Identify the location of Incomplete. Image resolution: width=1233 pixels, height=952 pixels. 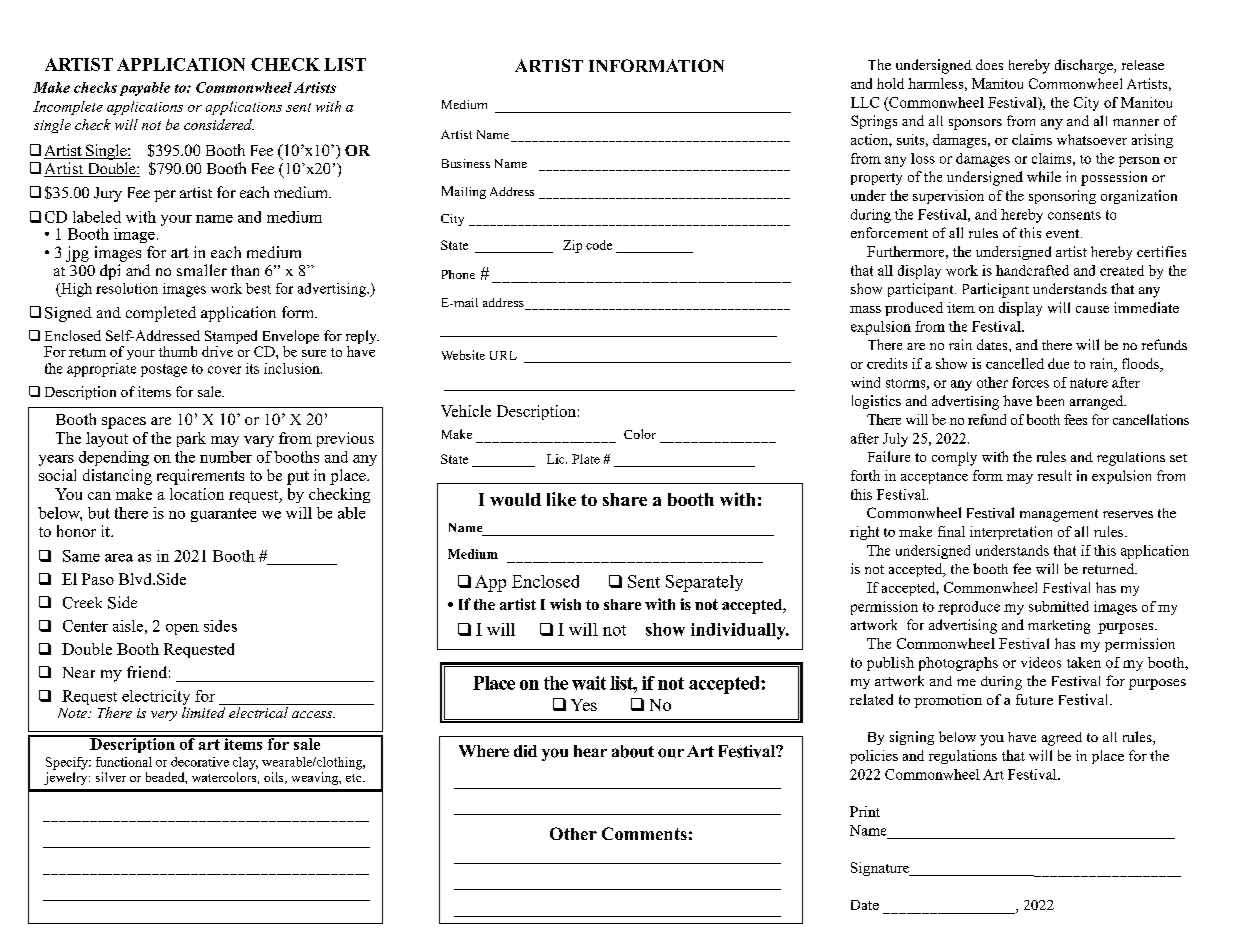
(68, 108).
